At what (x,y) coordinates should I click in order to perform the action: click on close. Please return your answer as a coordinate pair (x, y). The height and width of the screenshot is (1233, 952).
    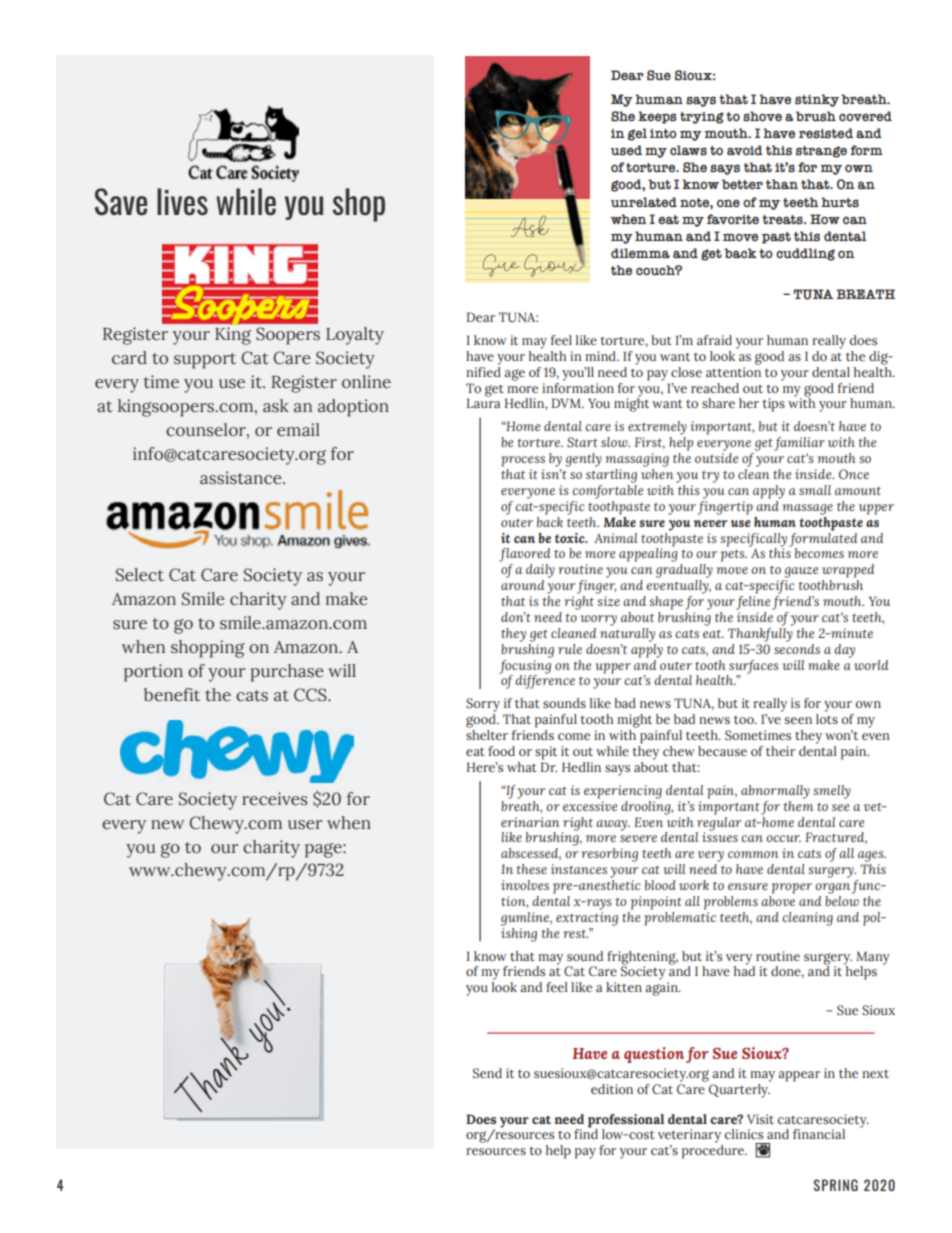
    Looking at the image, I should click on (686, 372).
